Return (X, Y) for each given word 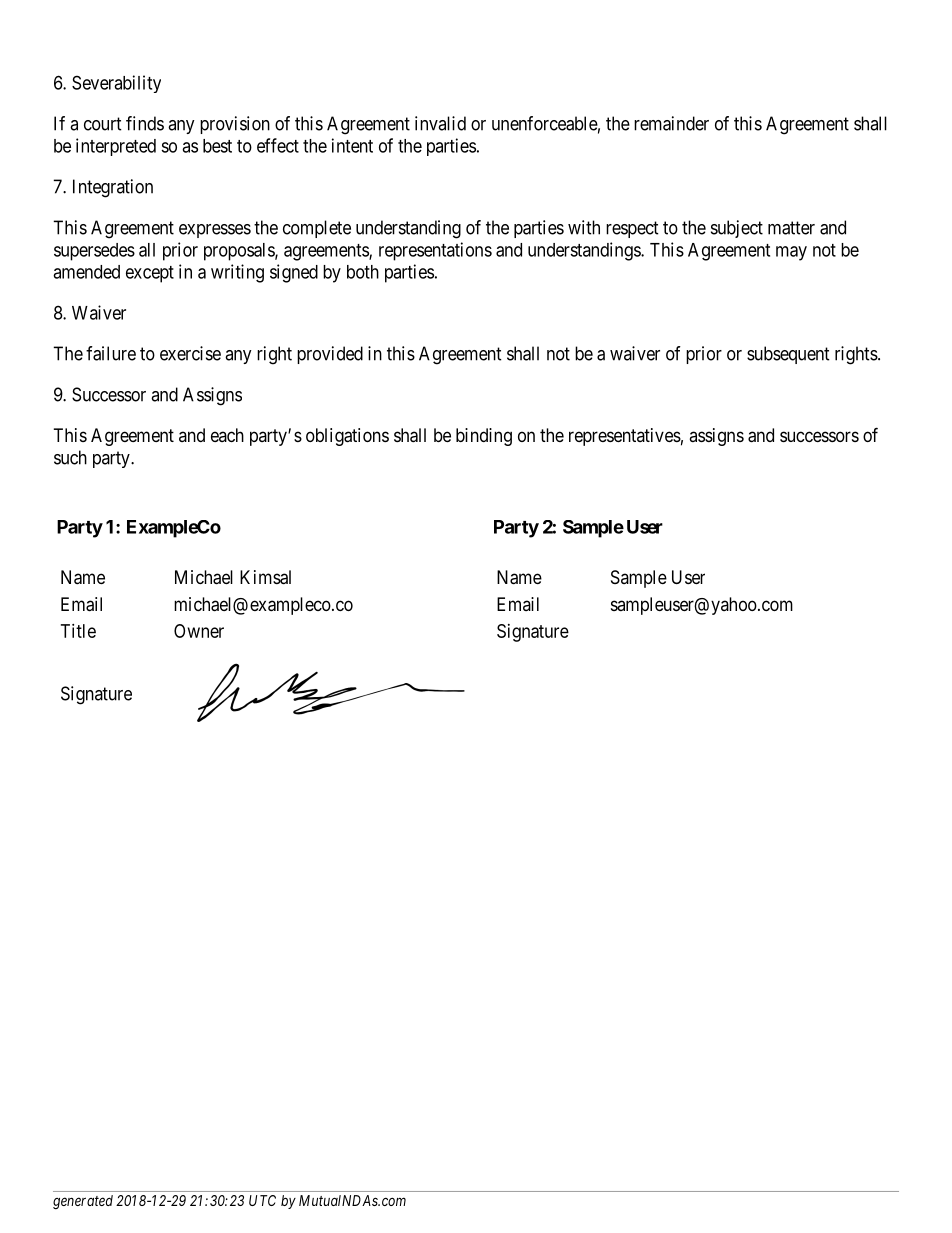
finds (145, 123)
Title (78, 631)
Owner (199, 631)
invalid (440, 123)
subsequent (788, 355)
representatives (625, 437)
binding (484, 437)
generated (83, 1202)
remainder (671, 123)
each (227, 435)
